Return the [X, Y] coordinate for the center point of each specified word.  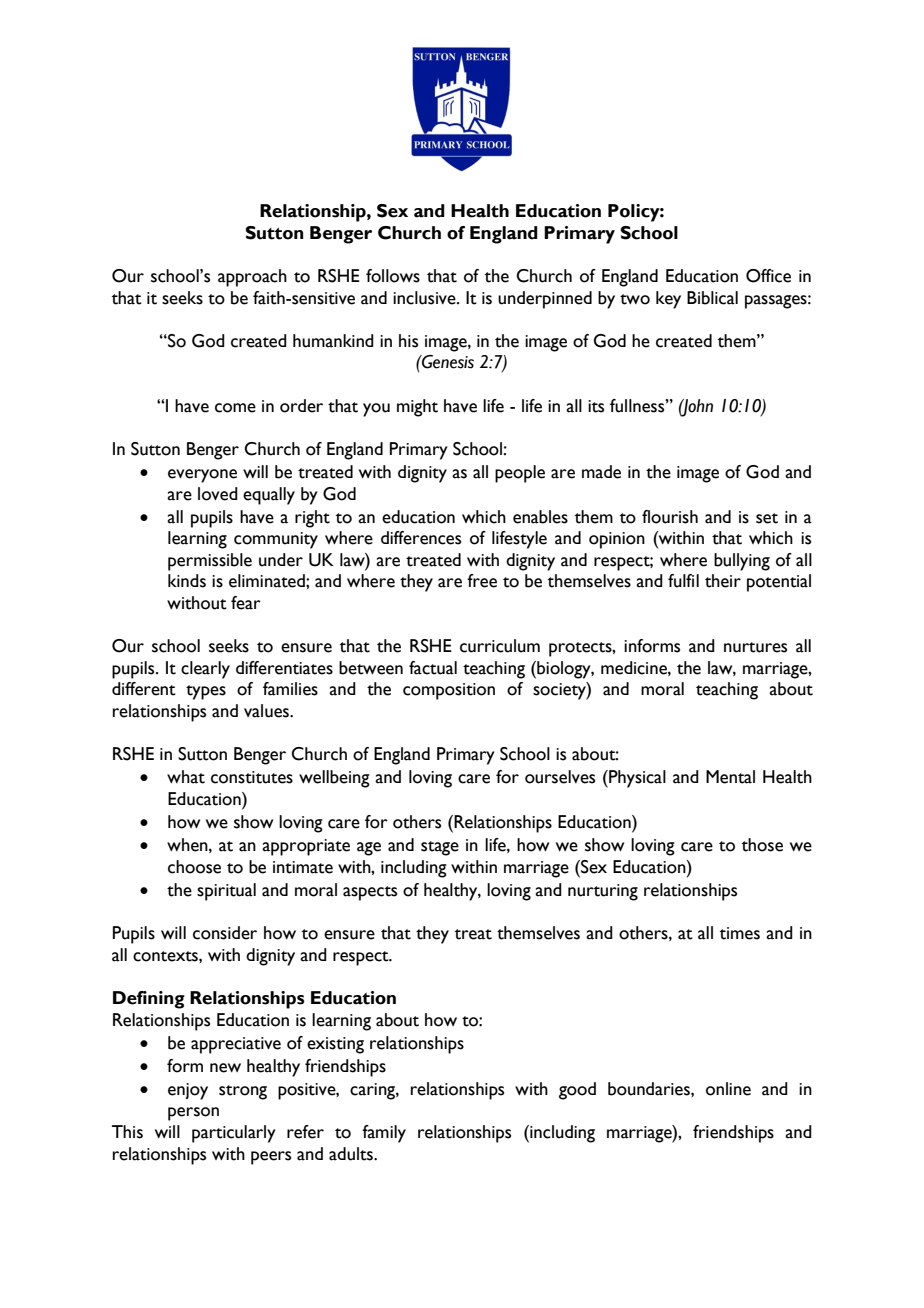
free [482, 581]
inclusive [425, 298]
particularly [234, 1134]
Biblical [712, 298]
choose [194, 867]
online [728, 1089]
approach [252, 278]
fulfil [683, 581]
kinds [187, 581]
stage [440, 848]
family [384, 1134]
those [762, 845]
